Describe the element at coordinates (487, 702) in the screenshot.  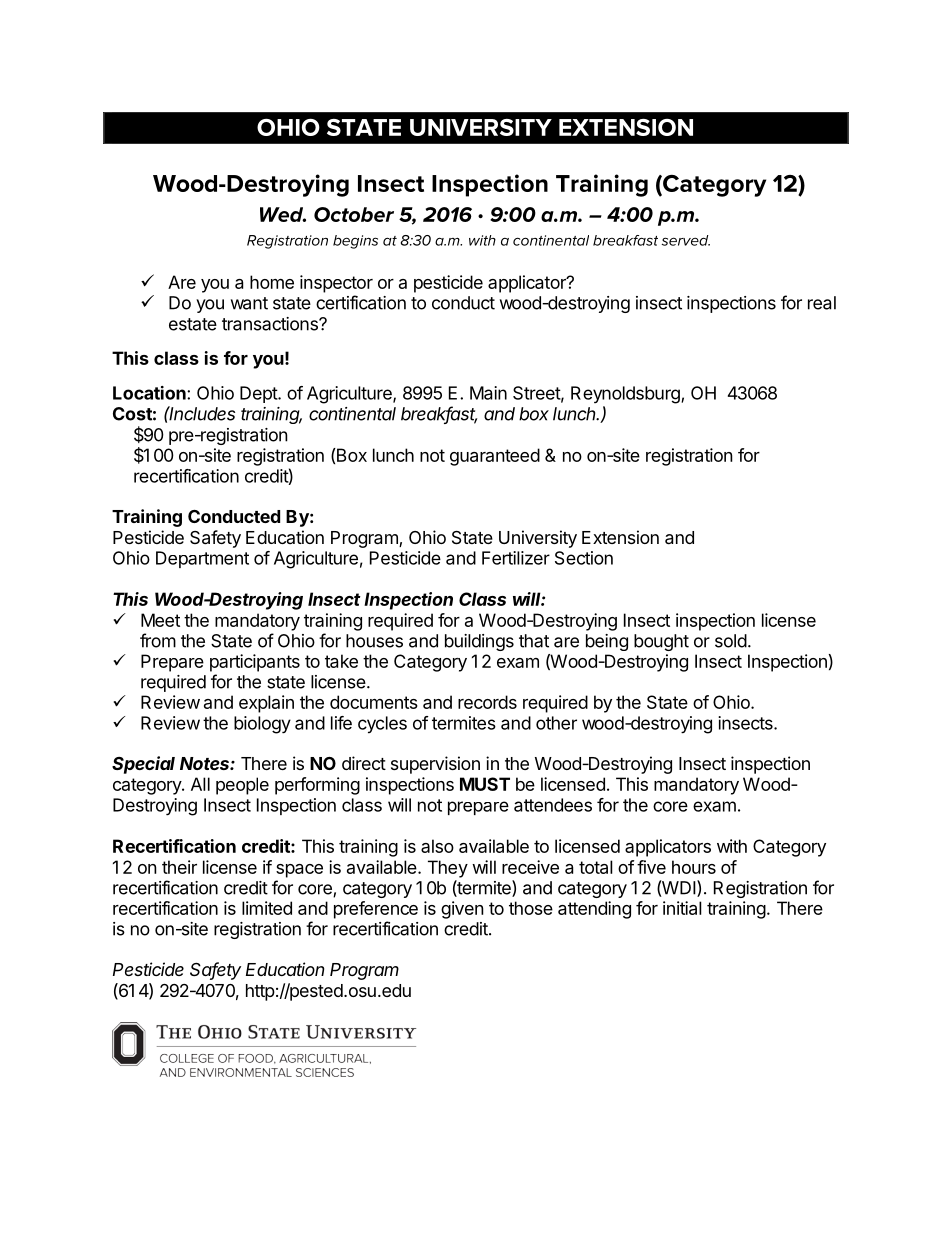
I see `records` at that location.
